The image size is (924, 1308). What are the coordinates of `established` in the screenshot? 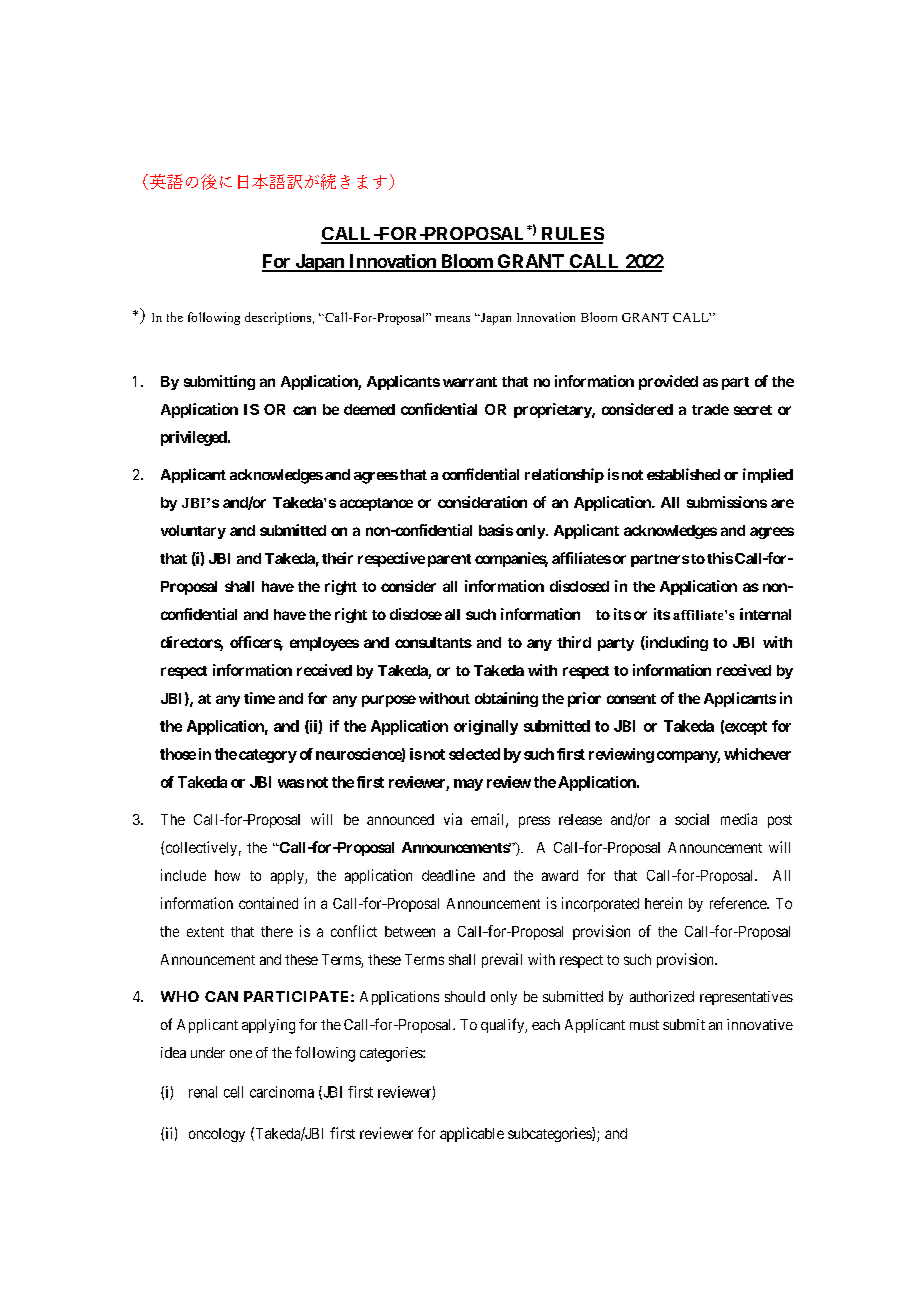 It's located at (683, 474).
